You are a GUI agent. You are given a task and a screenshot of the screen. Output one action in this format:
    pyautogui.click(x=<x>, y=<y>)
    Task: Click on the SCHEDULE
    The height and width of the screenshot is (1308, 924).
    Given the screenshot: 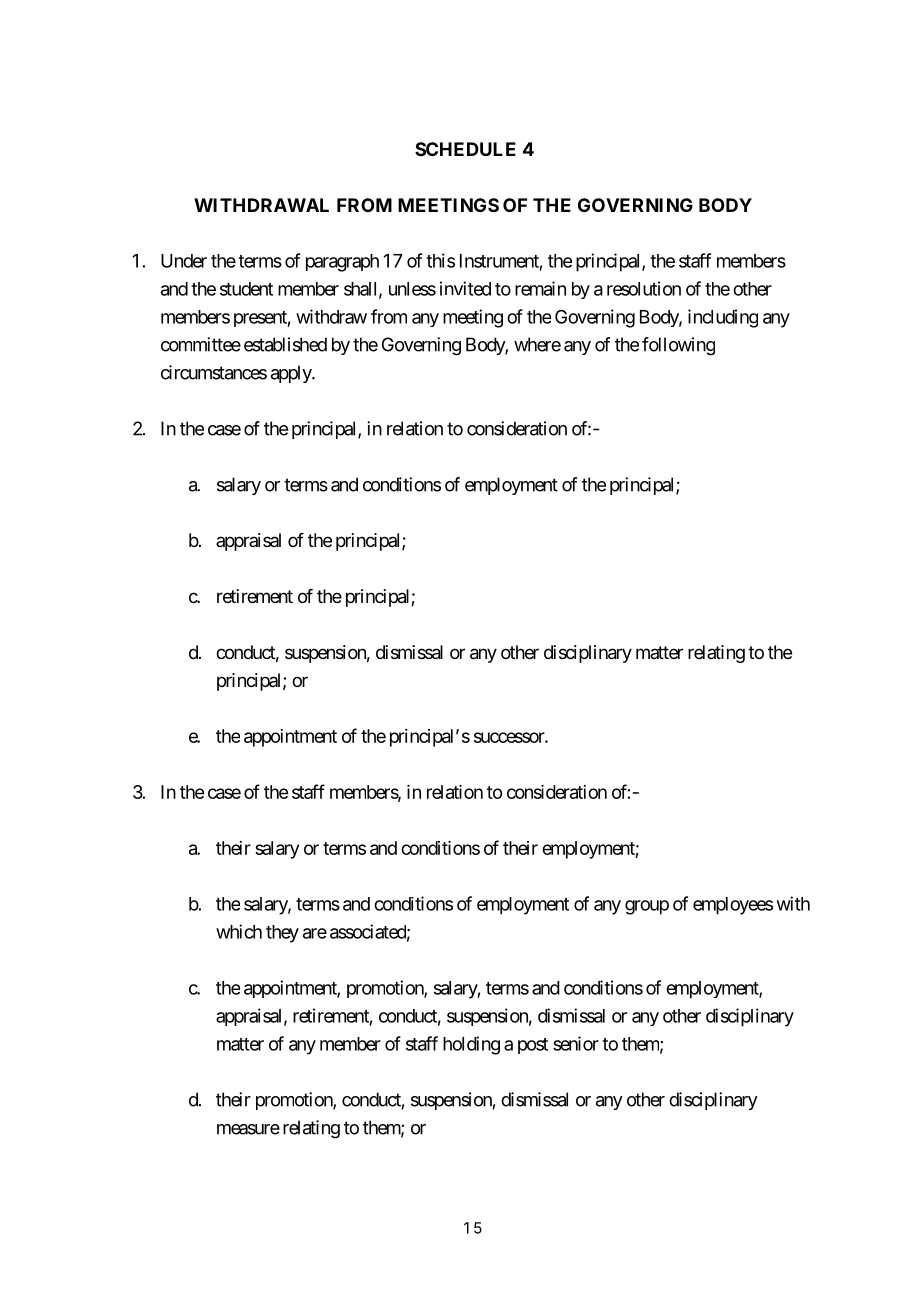 What is the action you would take?
    pyautogui.click(x=465, y=149)
